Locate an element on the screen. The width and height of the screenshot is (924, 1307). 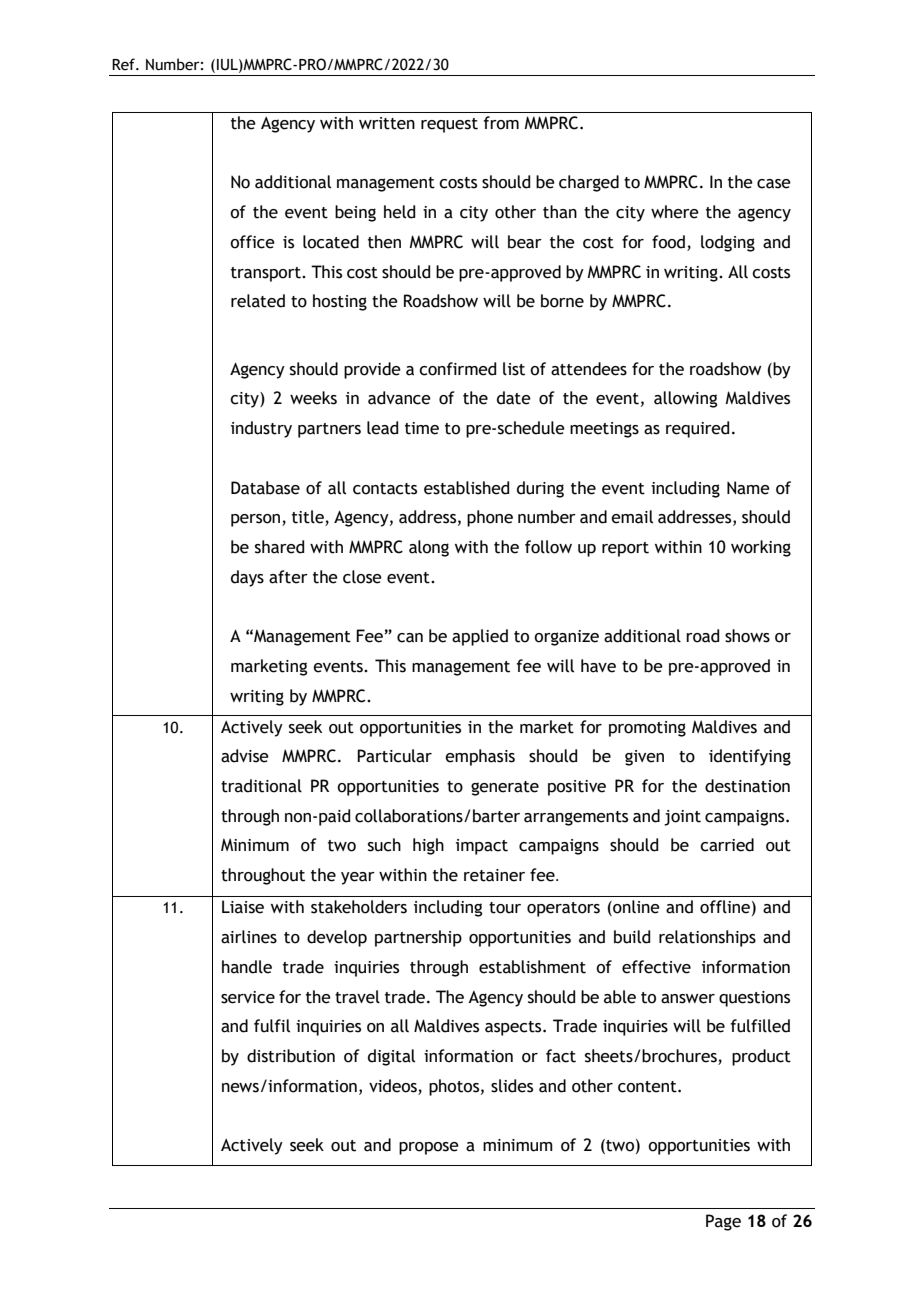
Ref is located at coordinates (124, 64).
